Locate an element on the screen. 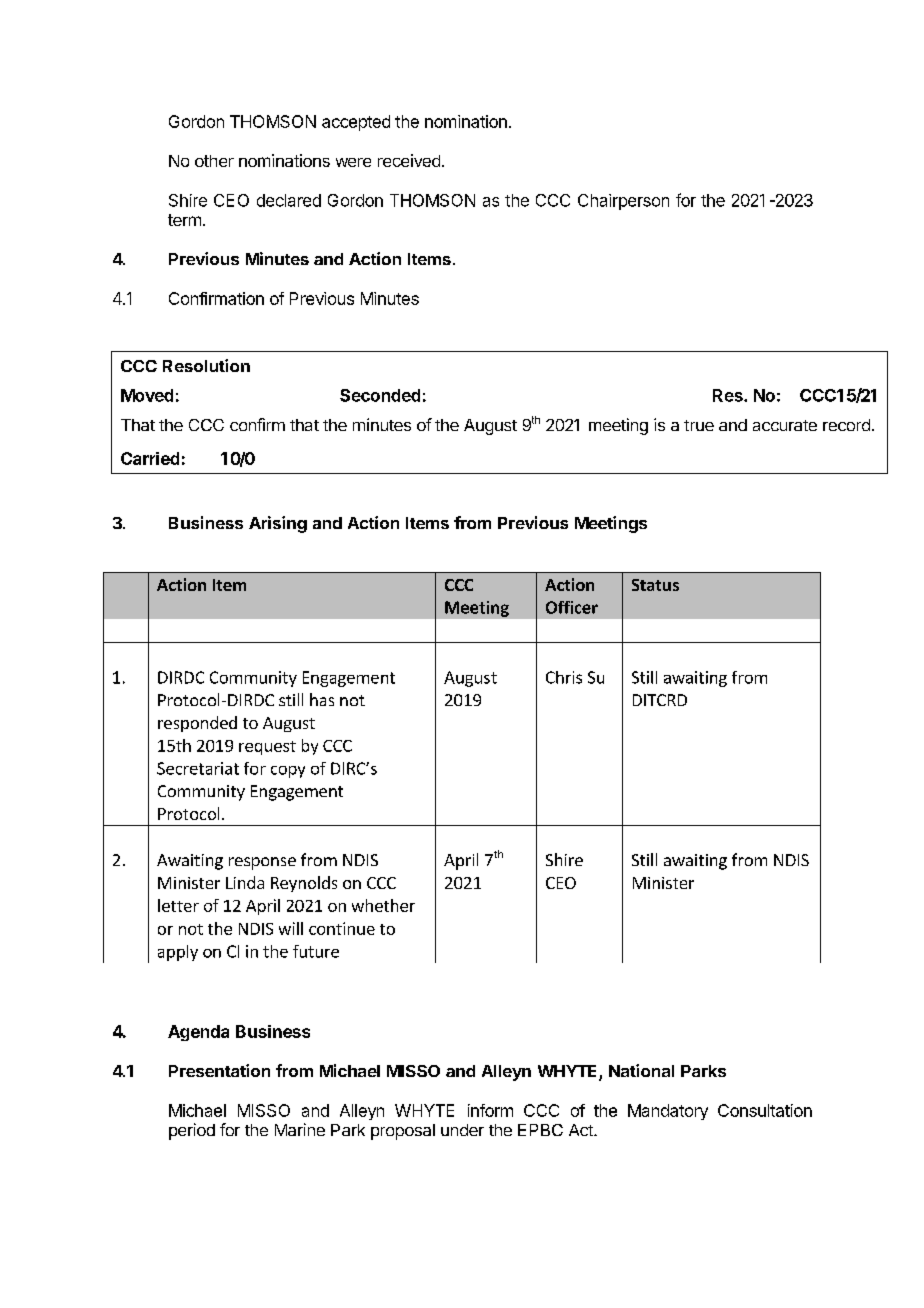 The height and width of the screenshot is (1308, 924). other is located at coordinates (214, 161).
